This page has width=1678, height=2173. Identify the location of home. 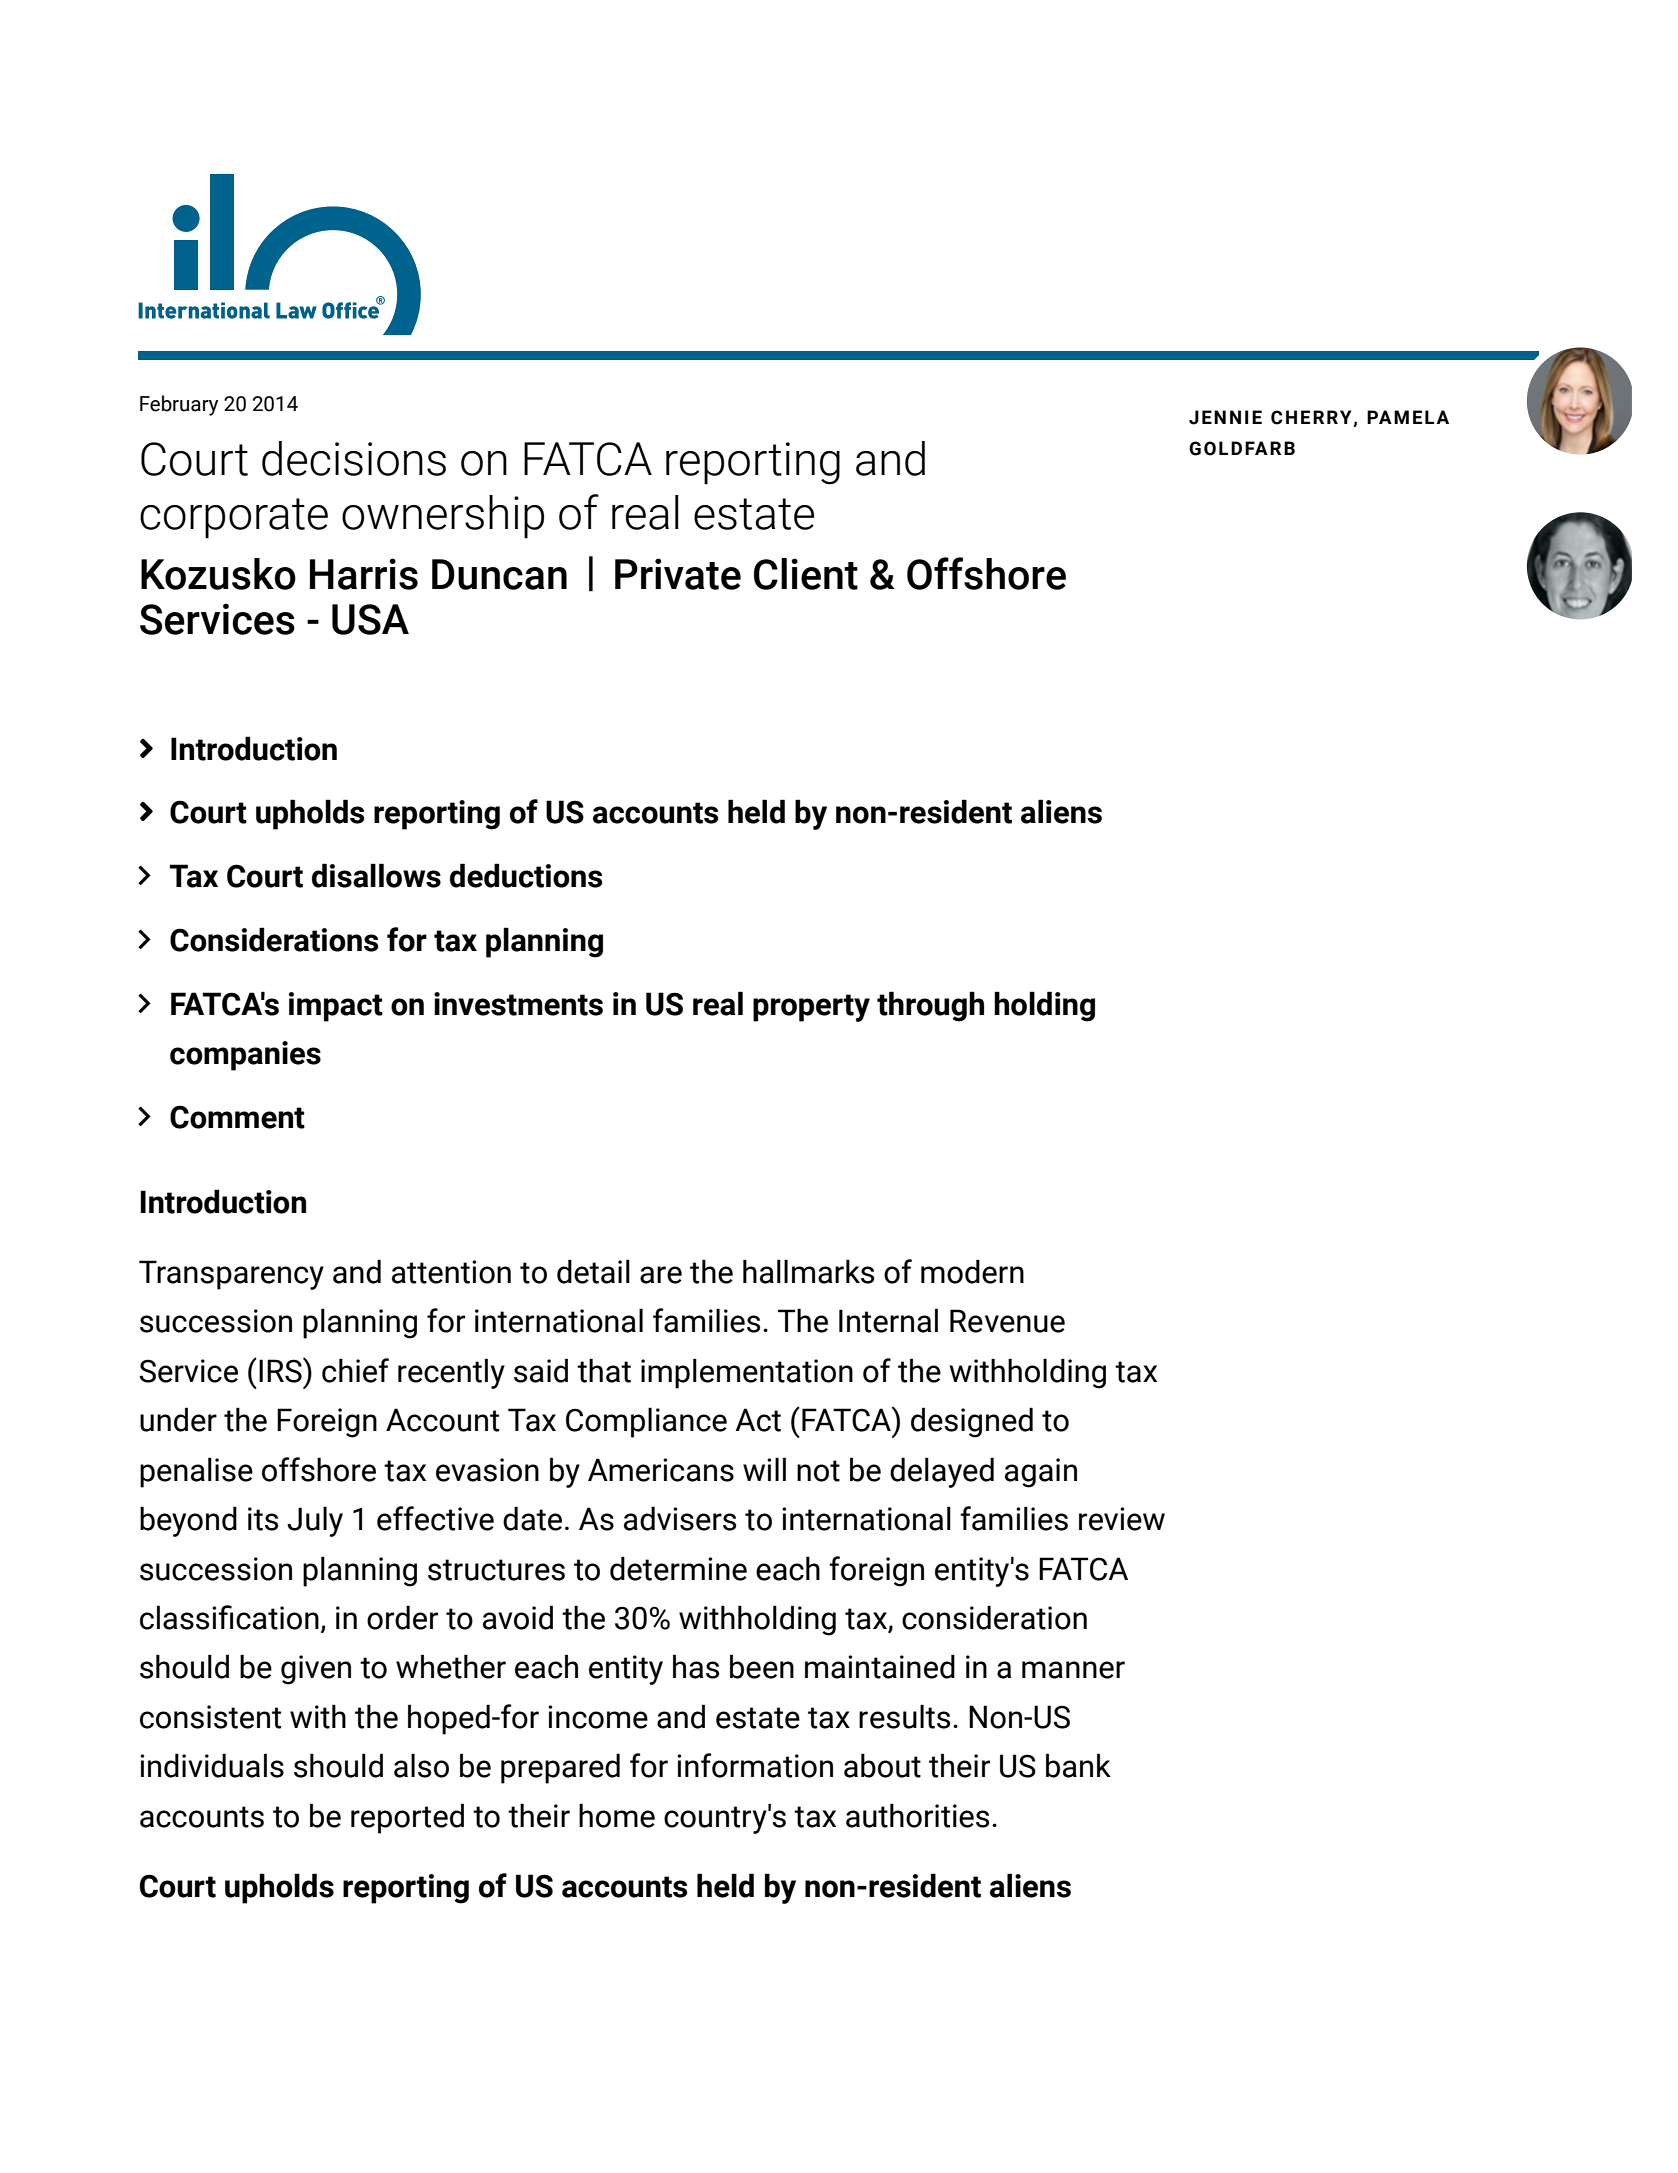
(617, 1815).
